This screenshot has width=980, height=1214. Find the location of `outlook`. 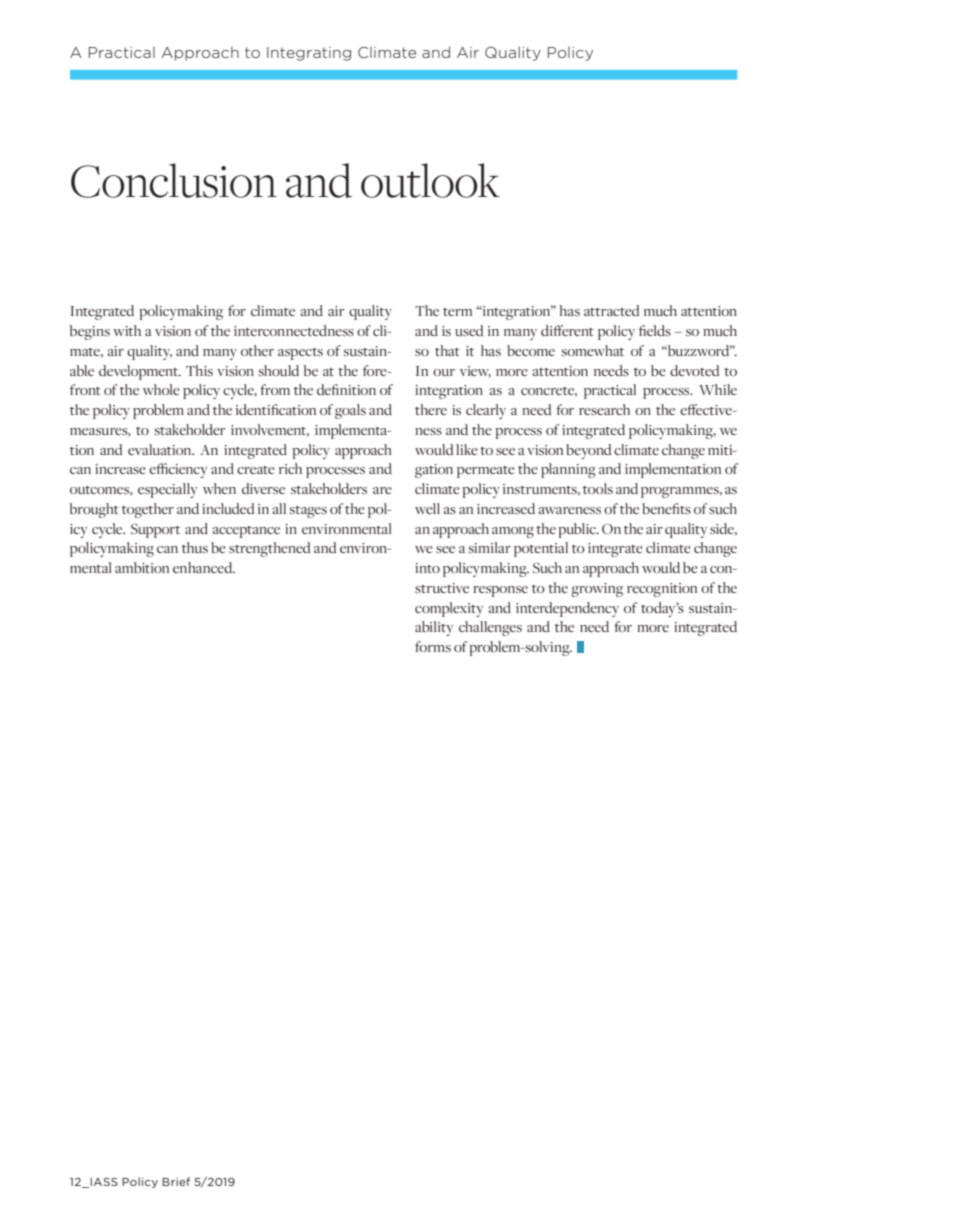

outlook is located at coordinates (430, 180).
